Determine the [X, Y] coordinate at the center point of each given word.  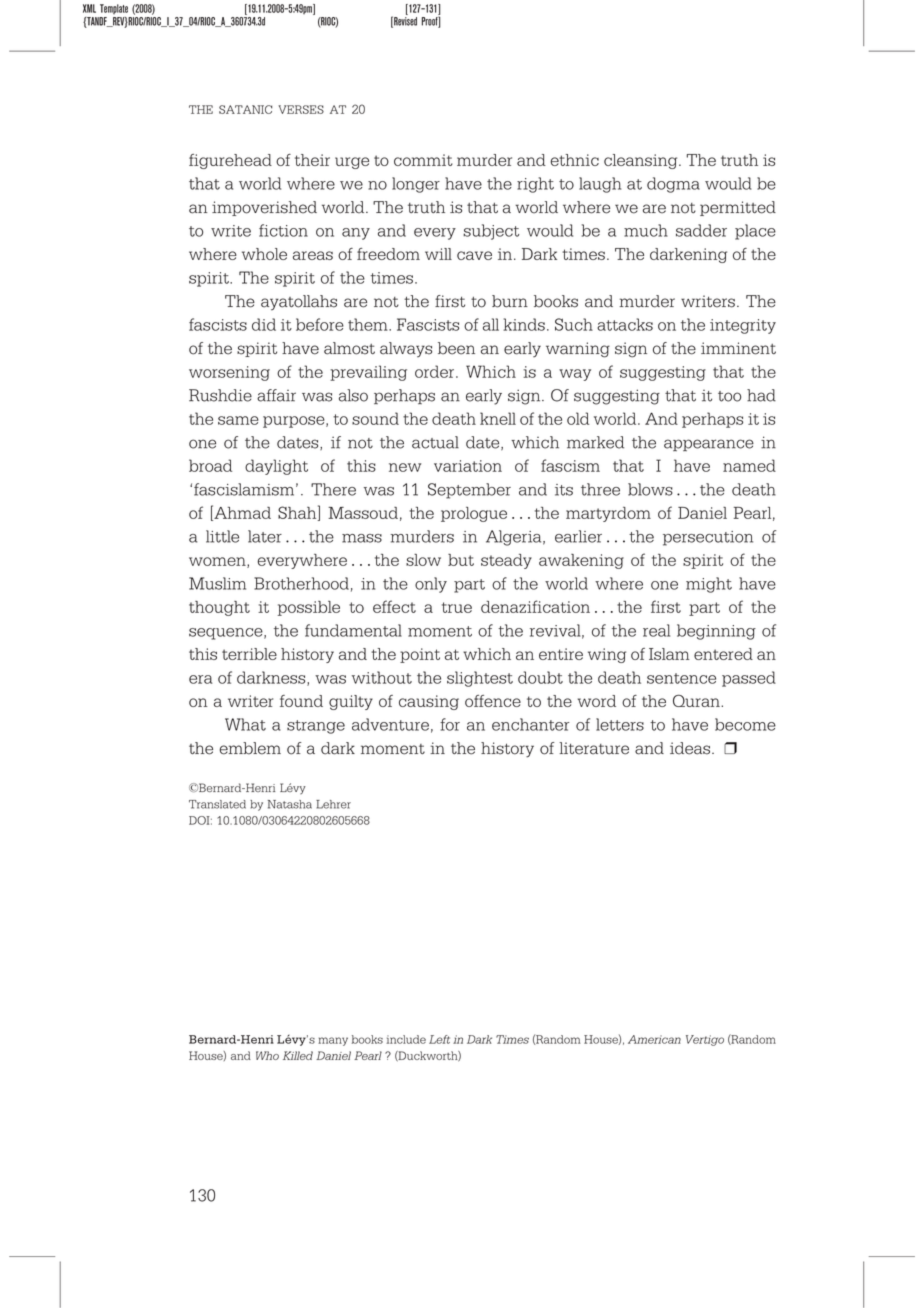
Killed [298, 1055]
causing [429, 702]
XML [89, 8]
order [436, 371]
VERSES [301, 109]
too [729, 396]
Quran [697, 700]
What [245, 724]
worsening [229, 373]
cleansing [642, 161]
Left [439, 1039]
